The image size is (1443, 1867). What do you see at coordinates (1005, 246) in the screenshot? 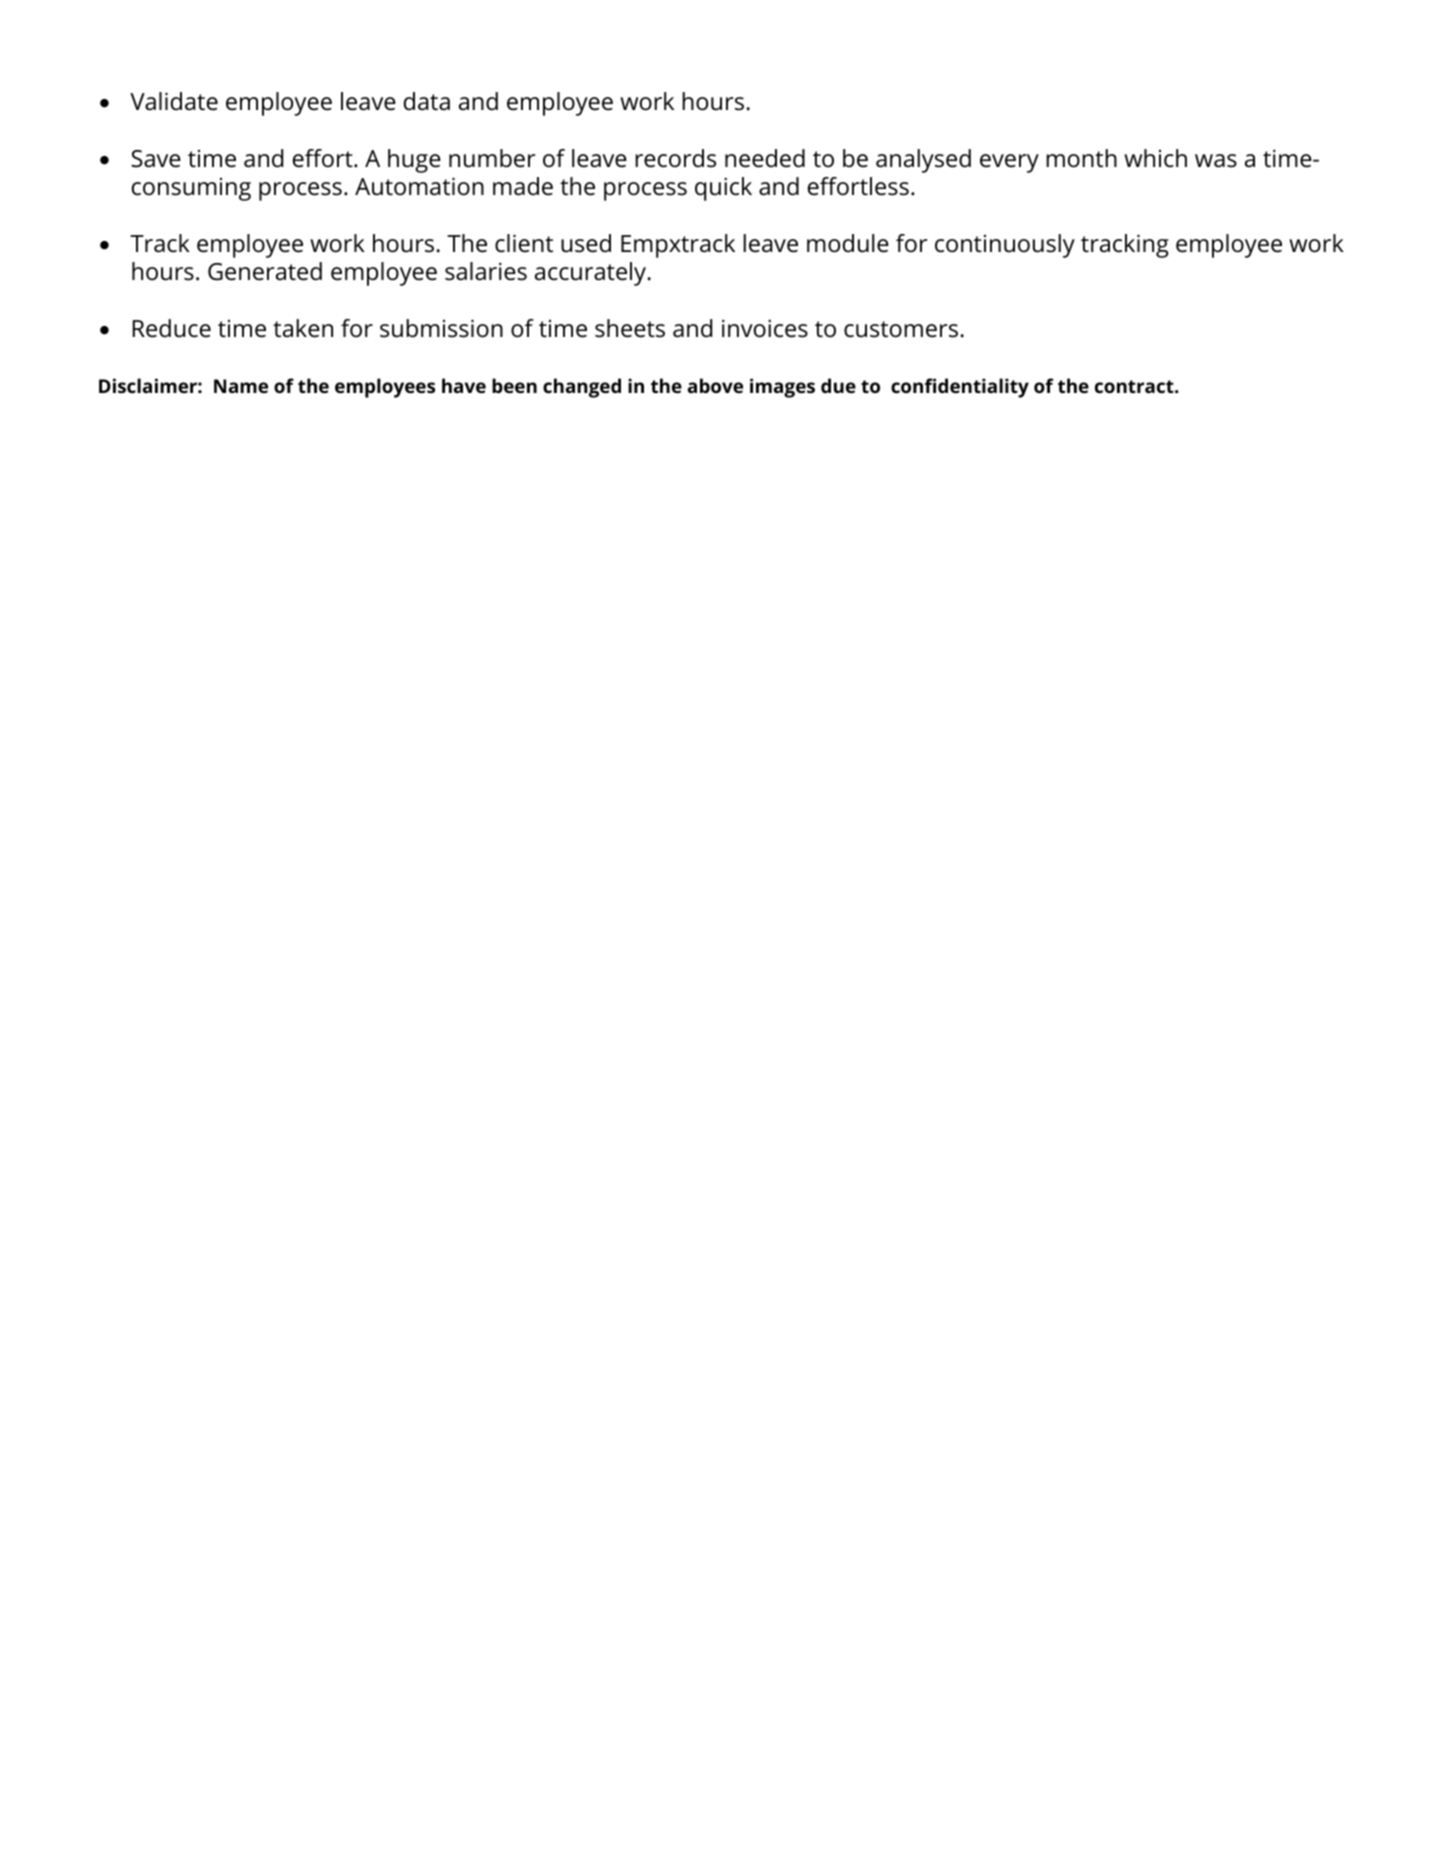
I see `continuously` at bounding box center [1005, 246].
